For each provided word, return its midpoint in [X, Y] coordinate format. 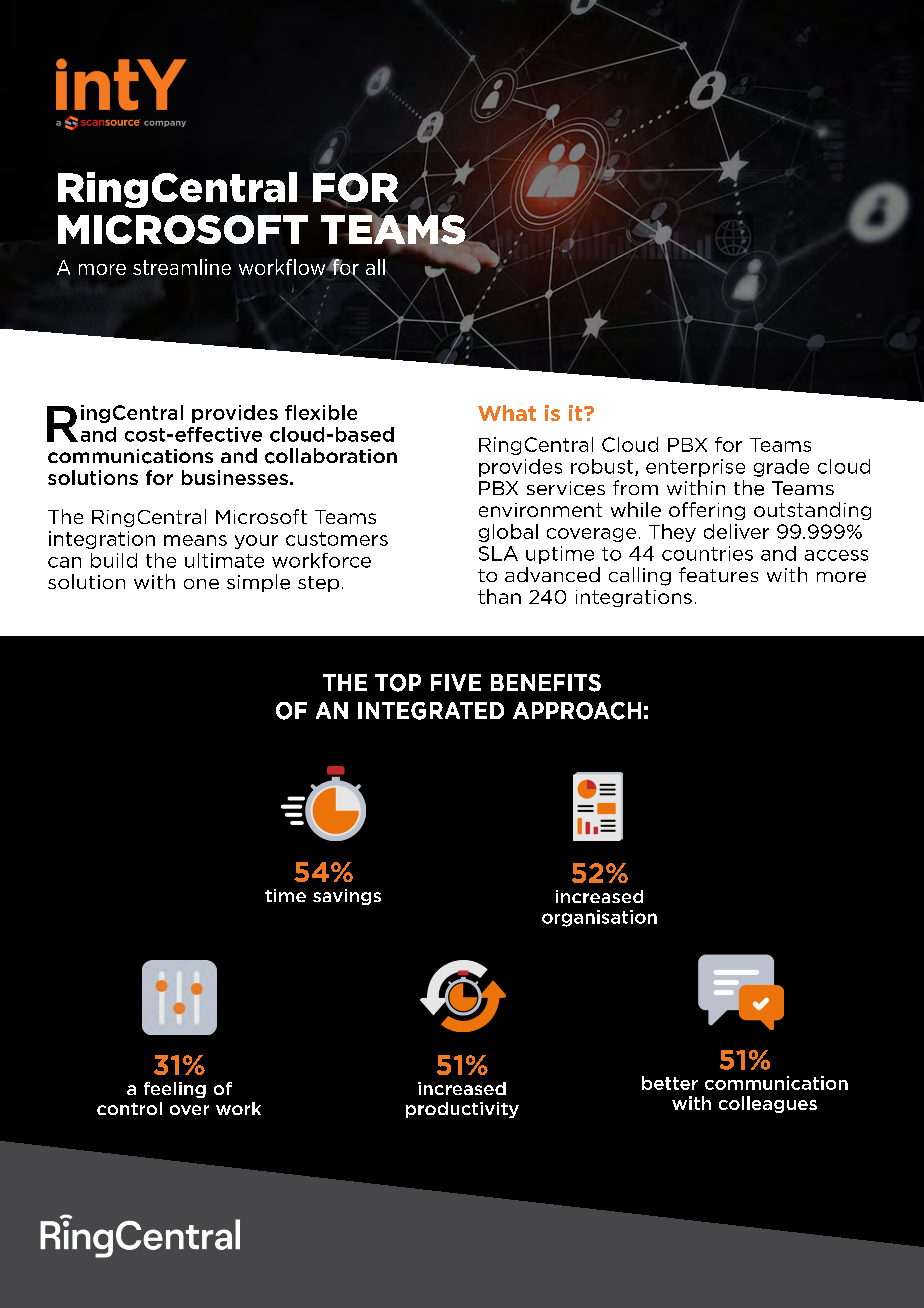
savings [347, 897]
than [499, 596]
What [507, 413]
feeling [175, 1090]
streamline [182, 267]
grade [781, 468]
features [718, 574]
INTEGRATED [431, 711]
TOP [398, 683]
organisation [599, 918]
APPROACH [577, 711]
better [670, 1083]
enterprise [695, 468]
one [201, 584]
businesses [235, 477]
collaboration [331, 456]
